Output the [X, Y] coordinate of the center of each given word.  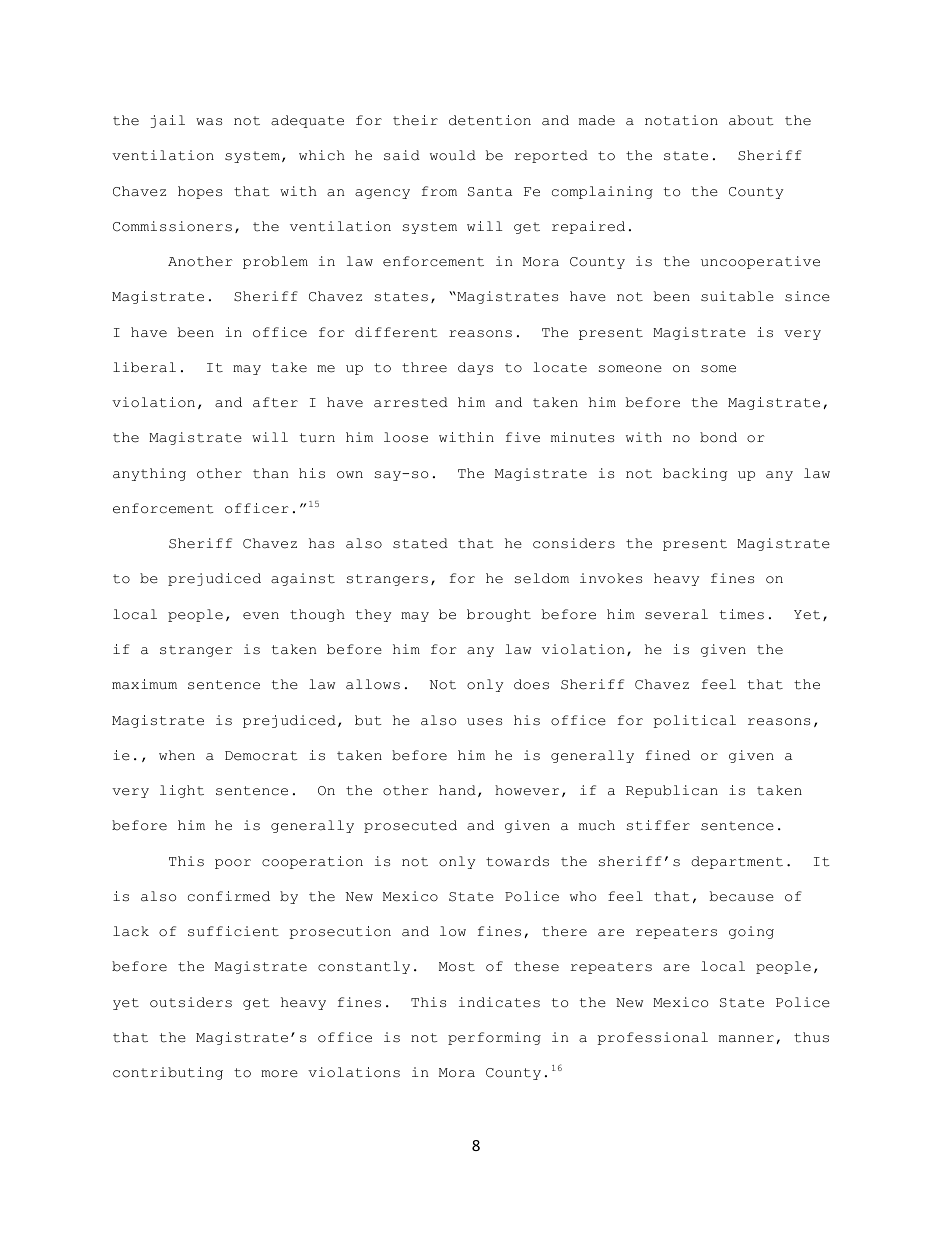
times [742, 614]
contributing [168, 1073]
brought [499, 615]
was [209, 122]
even [261, 616]
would [453, 155]
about [751, 120]
